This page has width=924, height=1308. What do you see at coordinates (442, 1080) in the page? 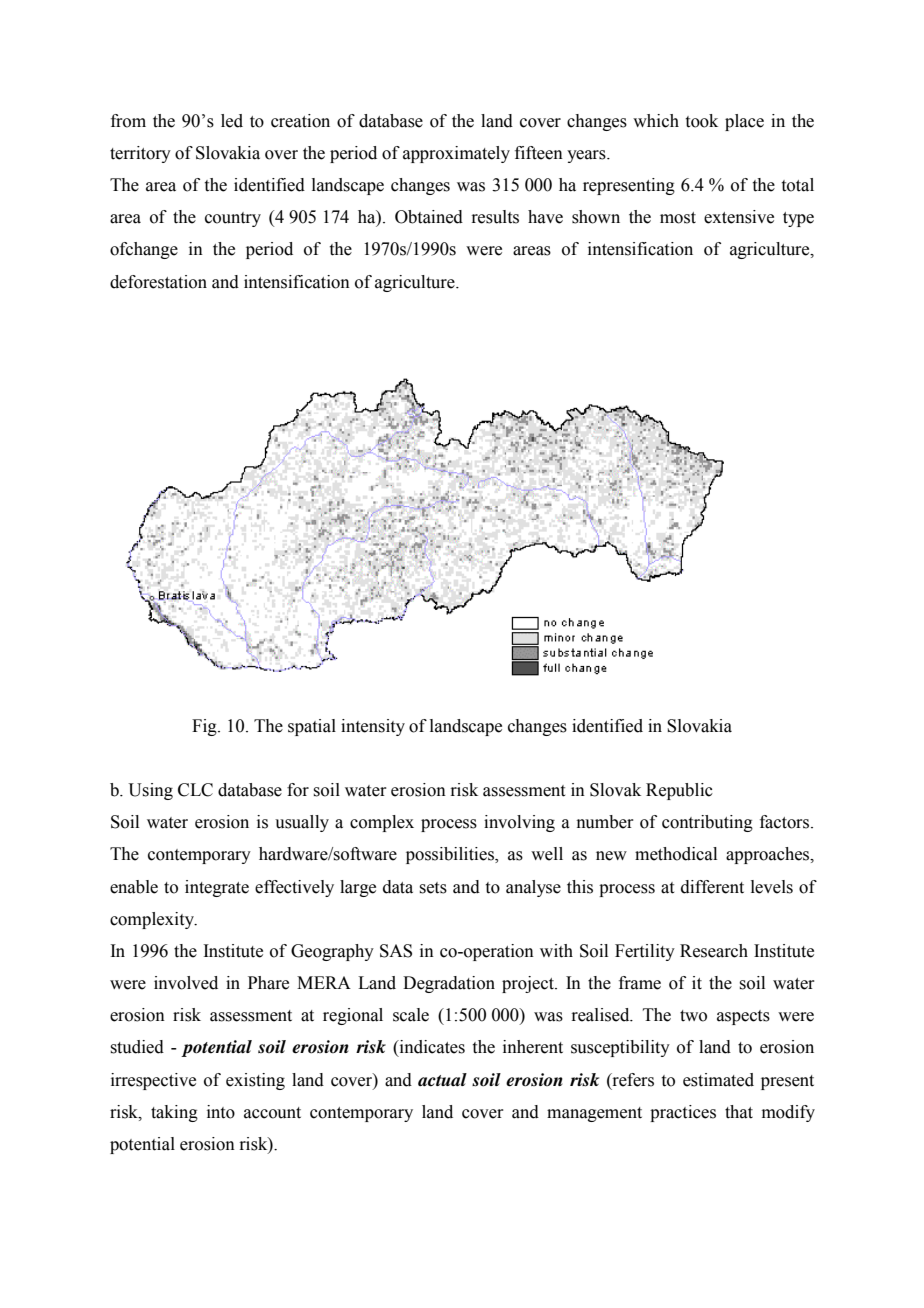
I see `actual` at bounding box center [442, 1080].
